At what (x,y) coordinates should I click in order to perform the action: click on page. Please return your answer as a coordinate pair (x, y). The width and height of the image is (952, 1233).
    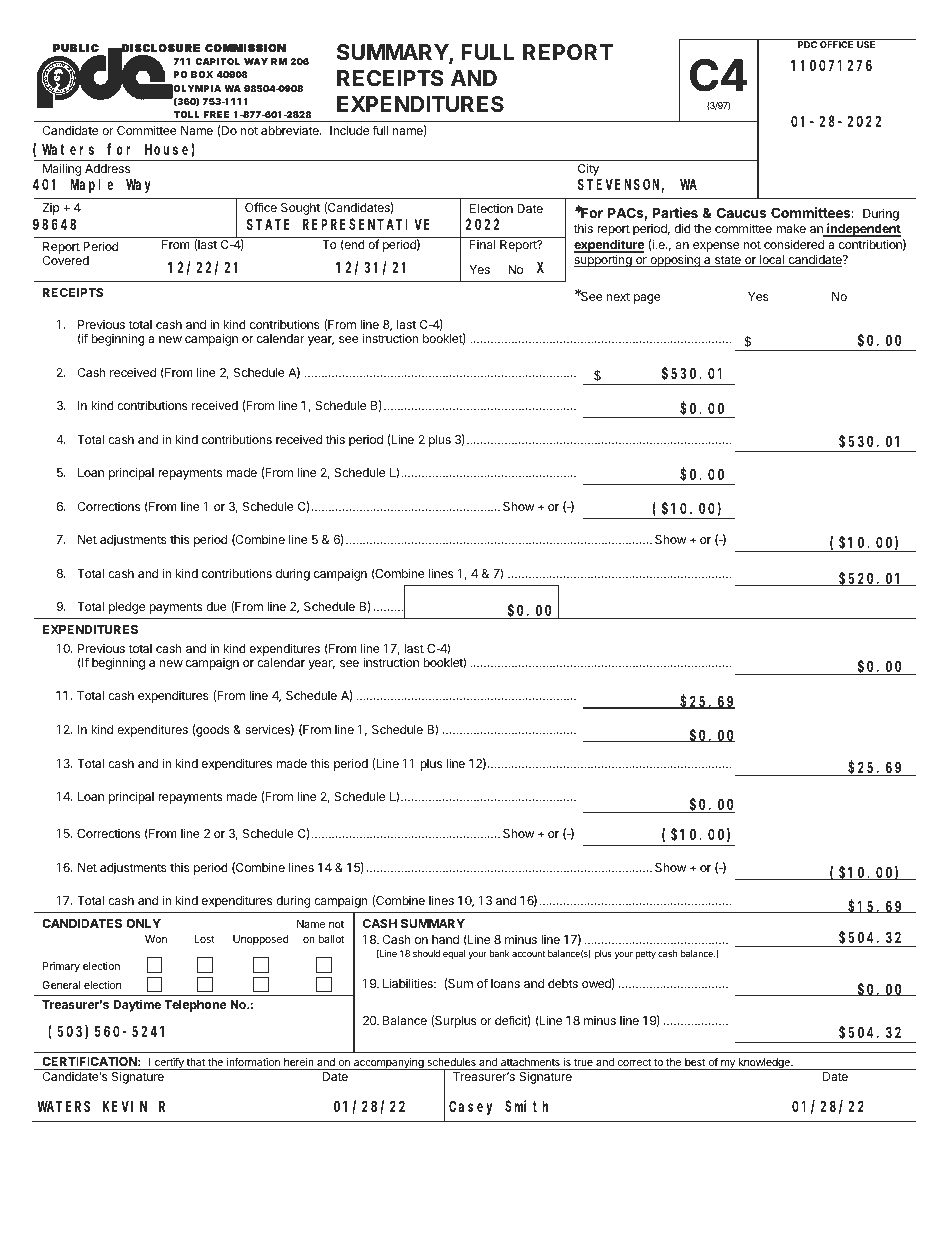
    Looking at the image, I should click on (647, 299).
